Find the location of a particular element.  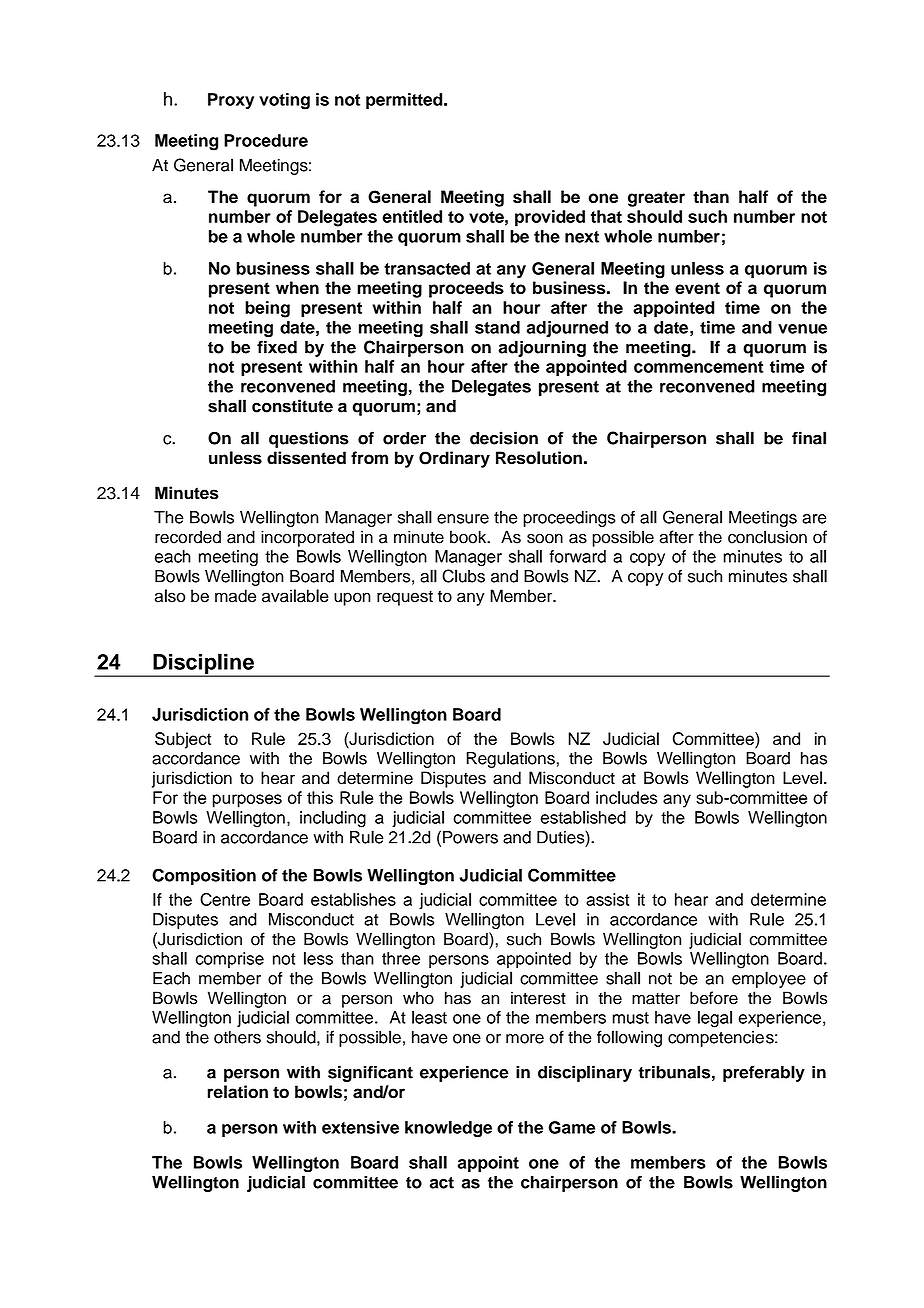

made is located at coordinates (235, 596).
